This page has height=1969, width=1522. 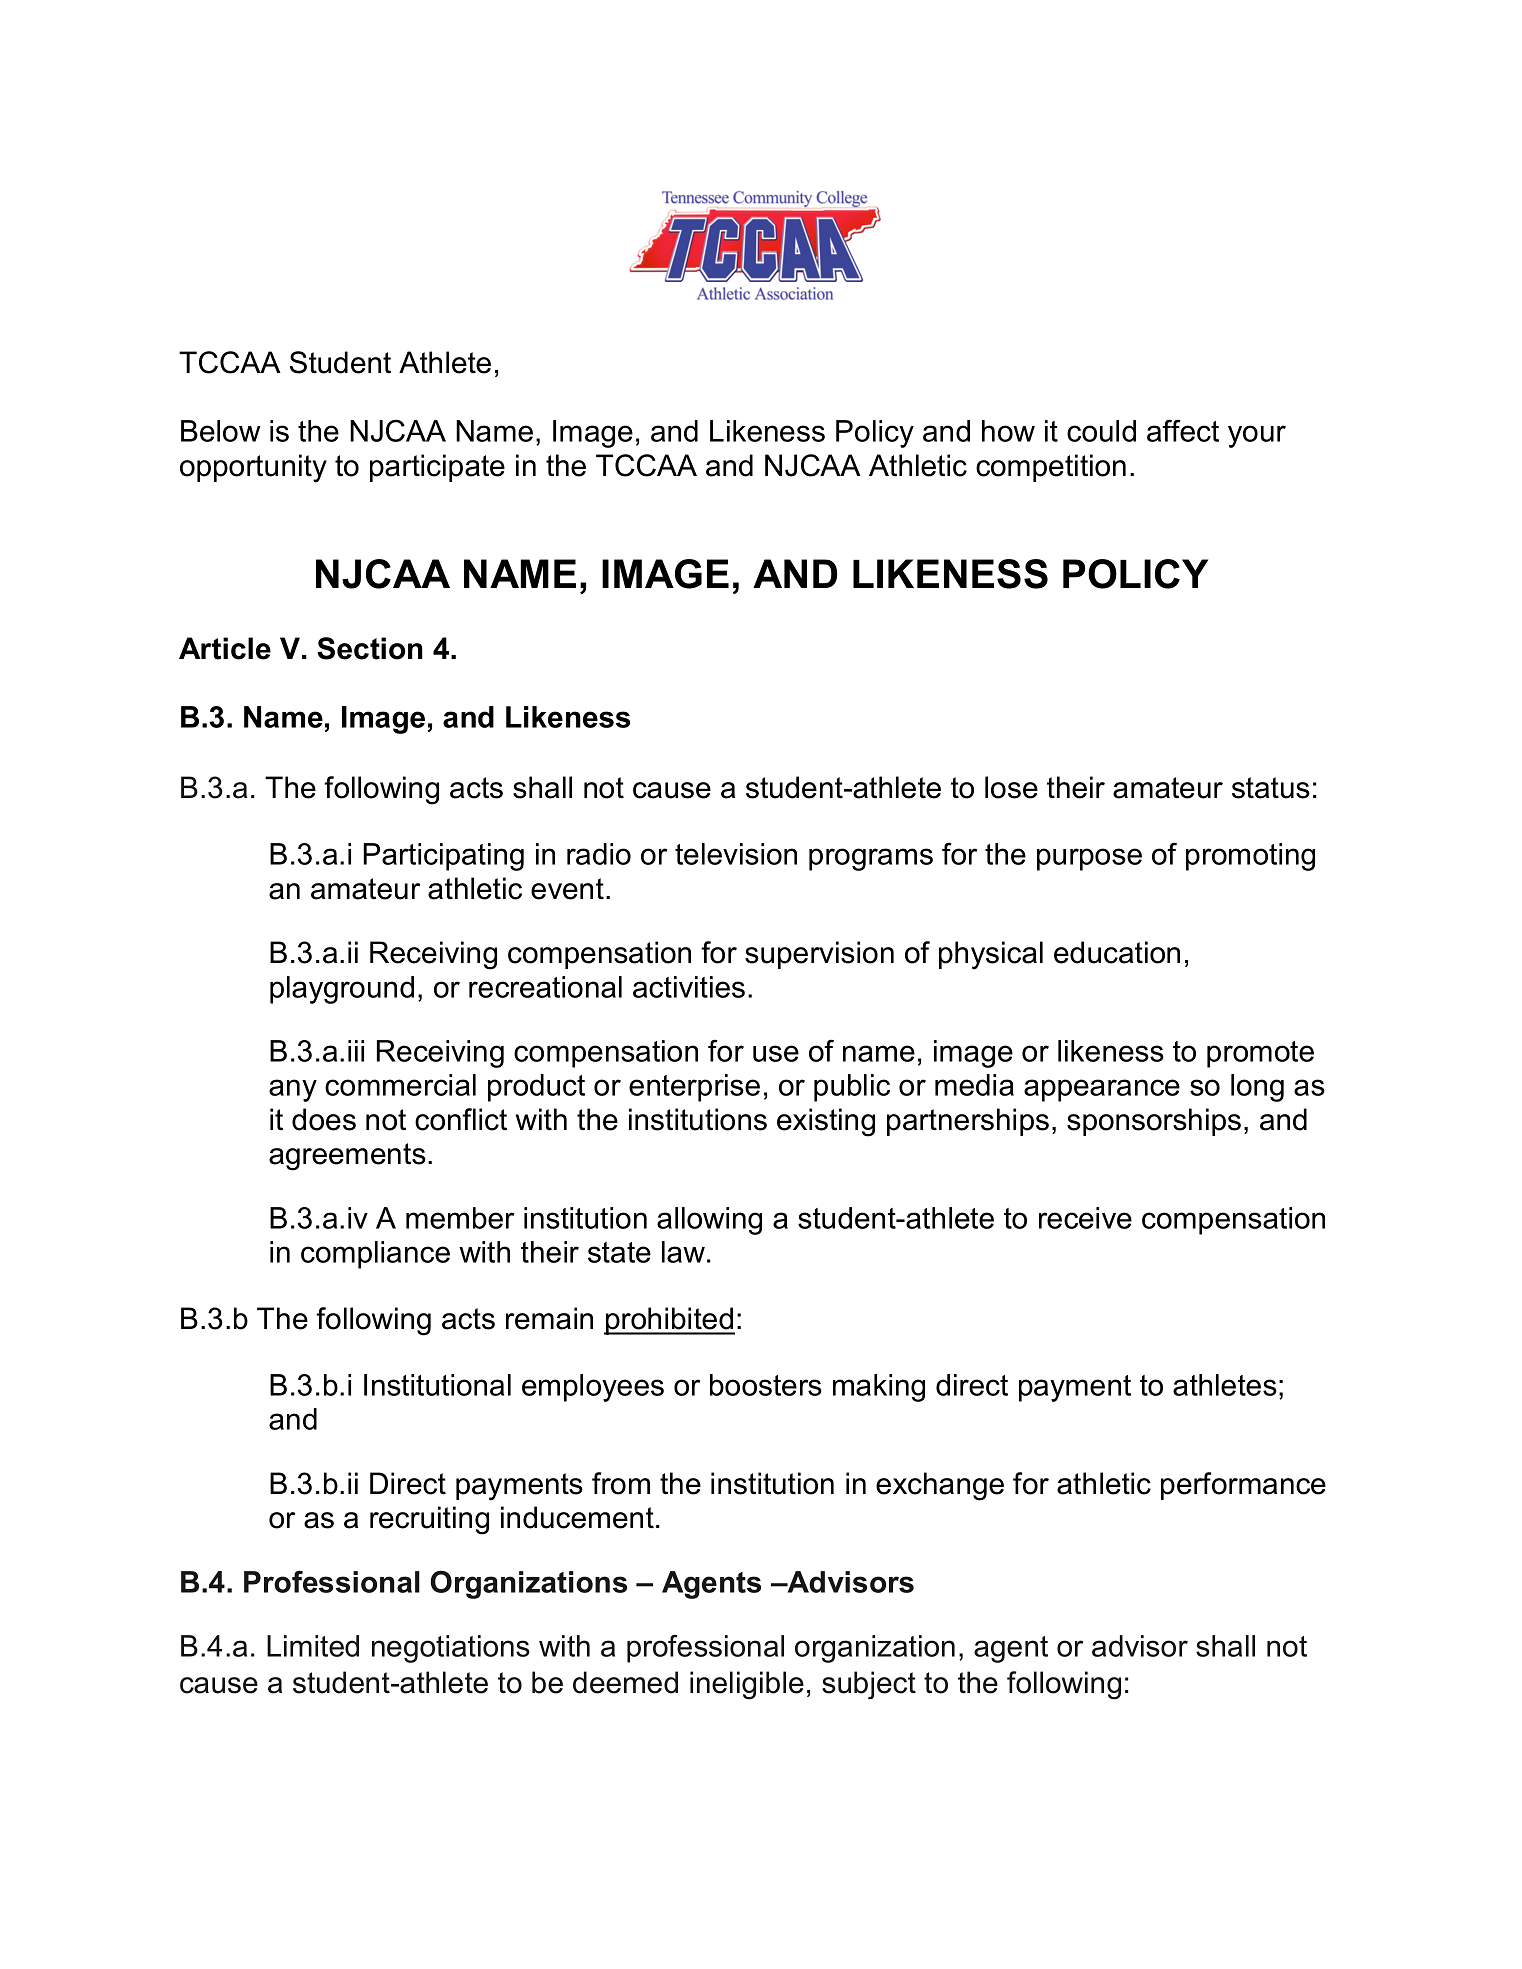 What do you see at coordinates (313, 1646) in the page?
I see `Limited` at bounding box center [313, 1646].
